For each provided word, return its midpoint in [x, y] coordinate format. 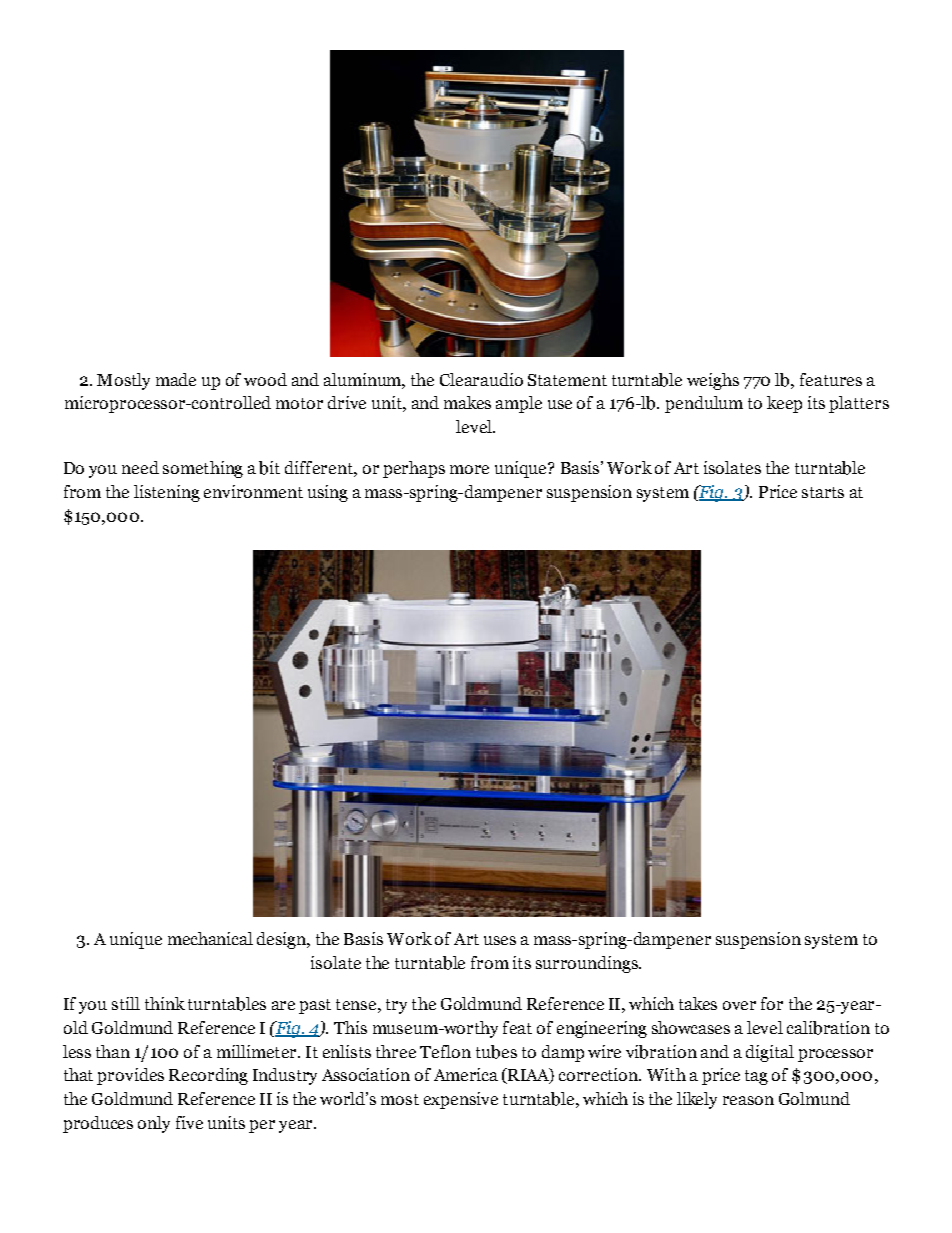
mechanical [210, 938]
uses [500, 940]
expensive [461, 1100]
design [283, 940]
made [176, 379]
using [328, 493]
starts [823, 492]
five [189, 1122]
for [772, 1003]
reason [748, 1100]
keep [784, 404]
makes [467, 402]
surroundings [588, 964]
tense [356, 1004]
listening [167, 493]
